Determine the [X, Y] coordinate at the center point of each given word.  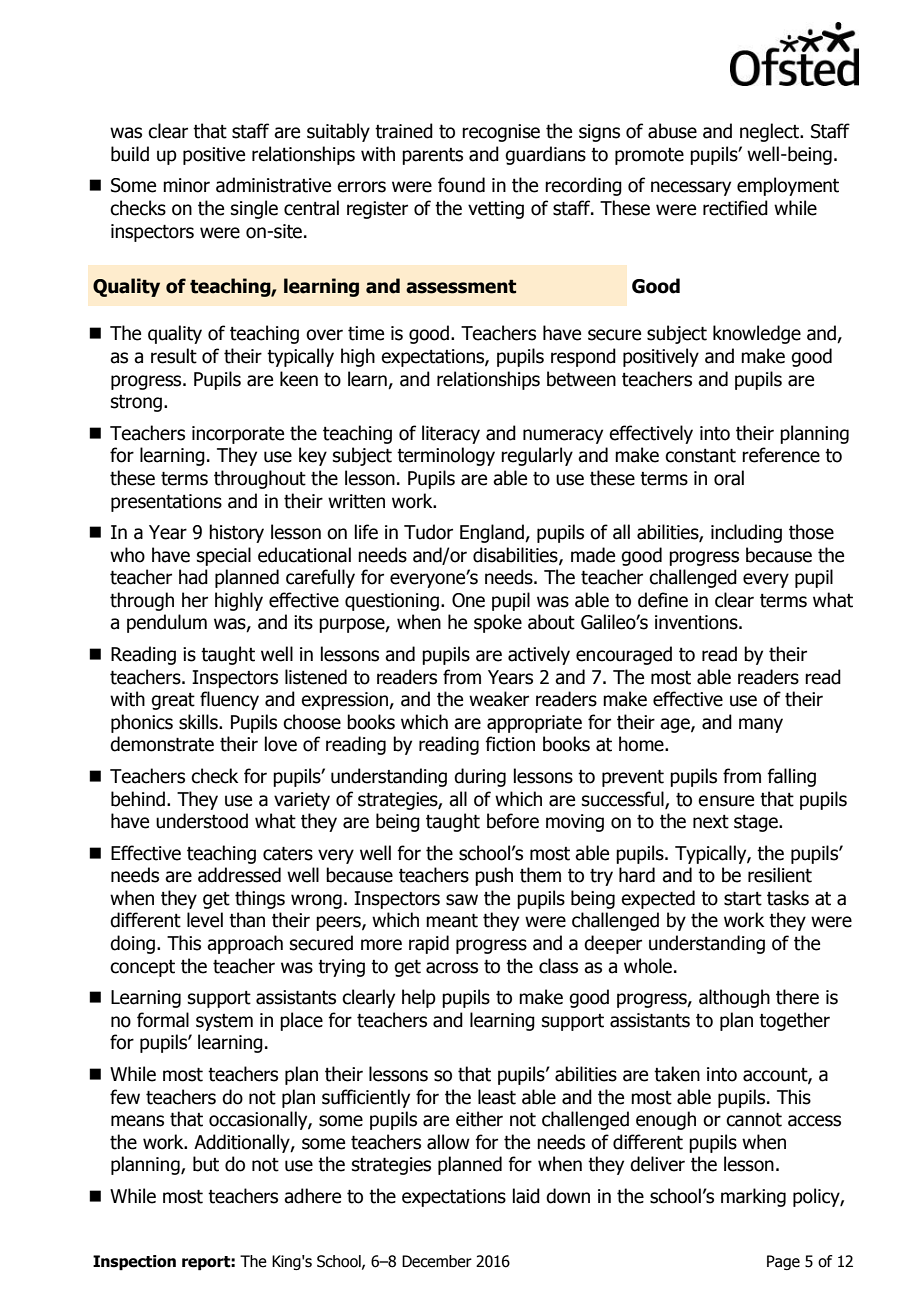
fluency [229, 700]
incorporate [238, 435]
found [461, 185]
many [761, 725]
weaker [499, 699]
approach [245, 944]
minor [186, 185]
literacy [451, 434]
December [437, 1261]
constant [700, 455]
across [452, 968]
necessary [691, 188]
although [734, 998]
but [206, 1164]
